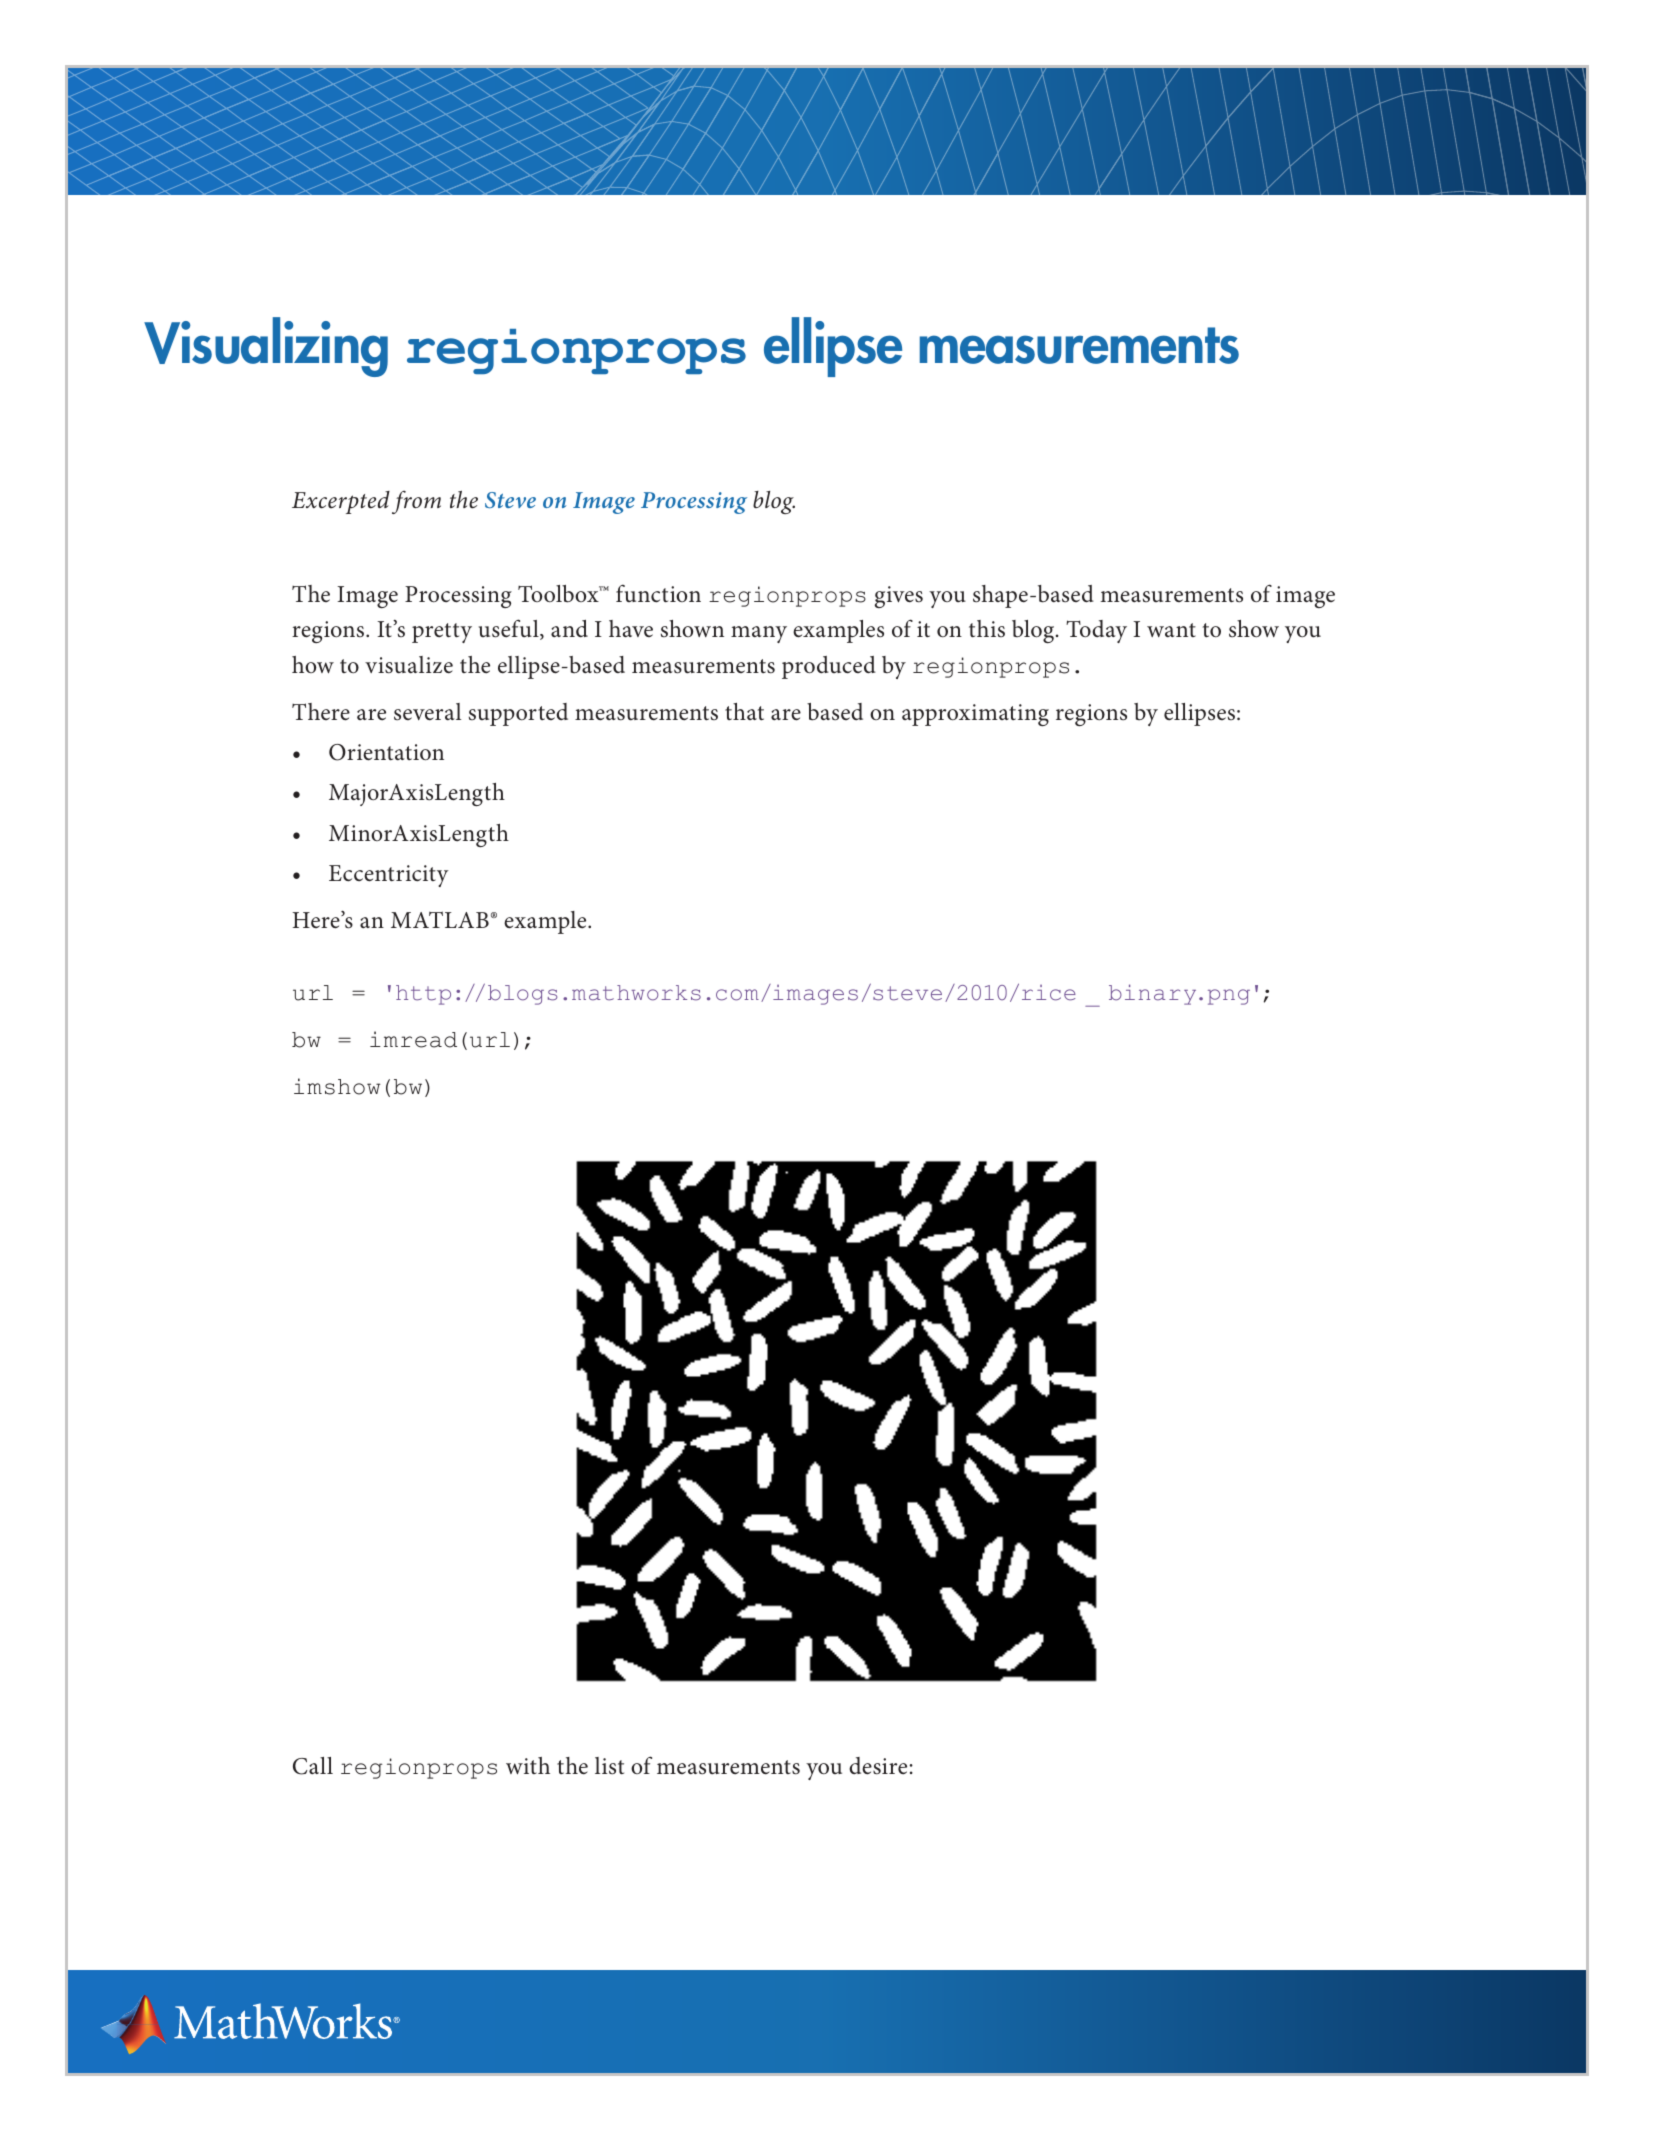 The image size is (1654, 2141). Describe the element at coordinates (829, 667) in the image. I see `produced` at that location.
